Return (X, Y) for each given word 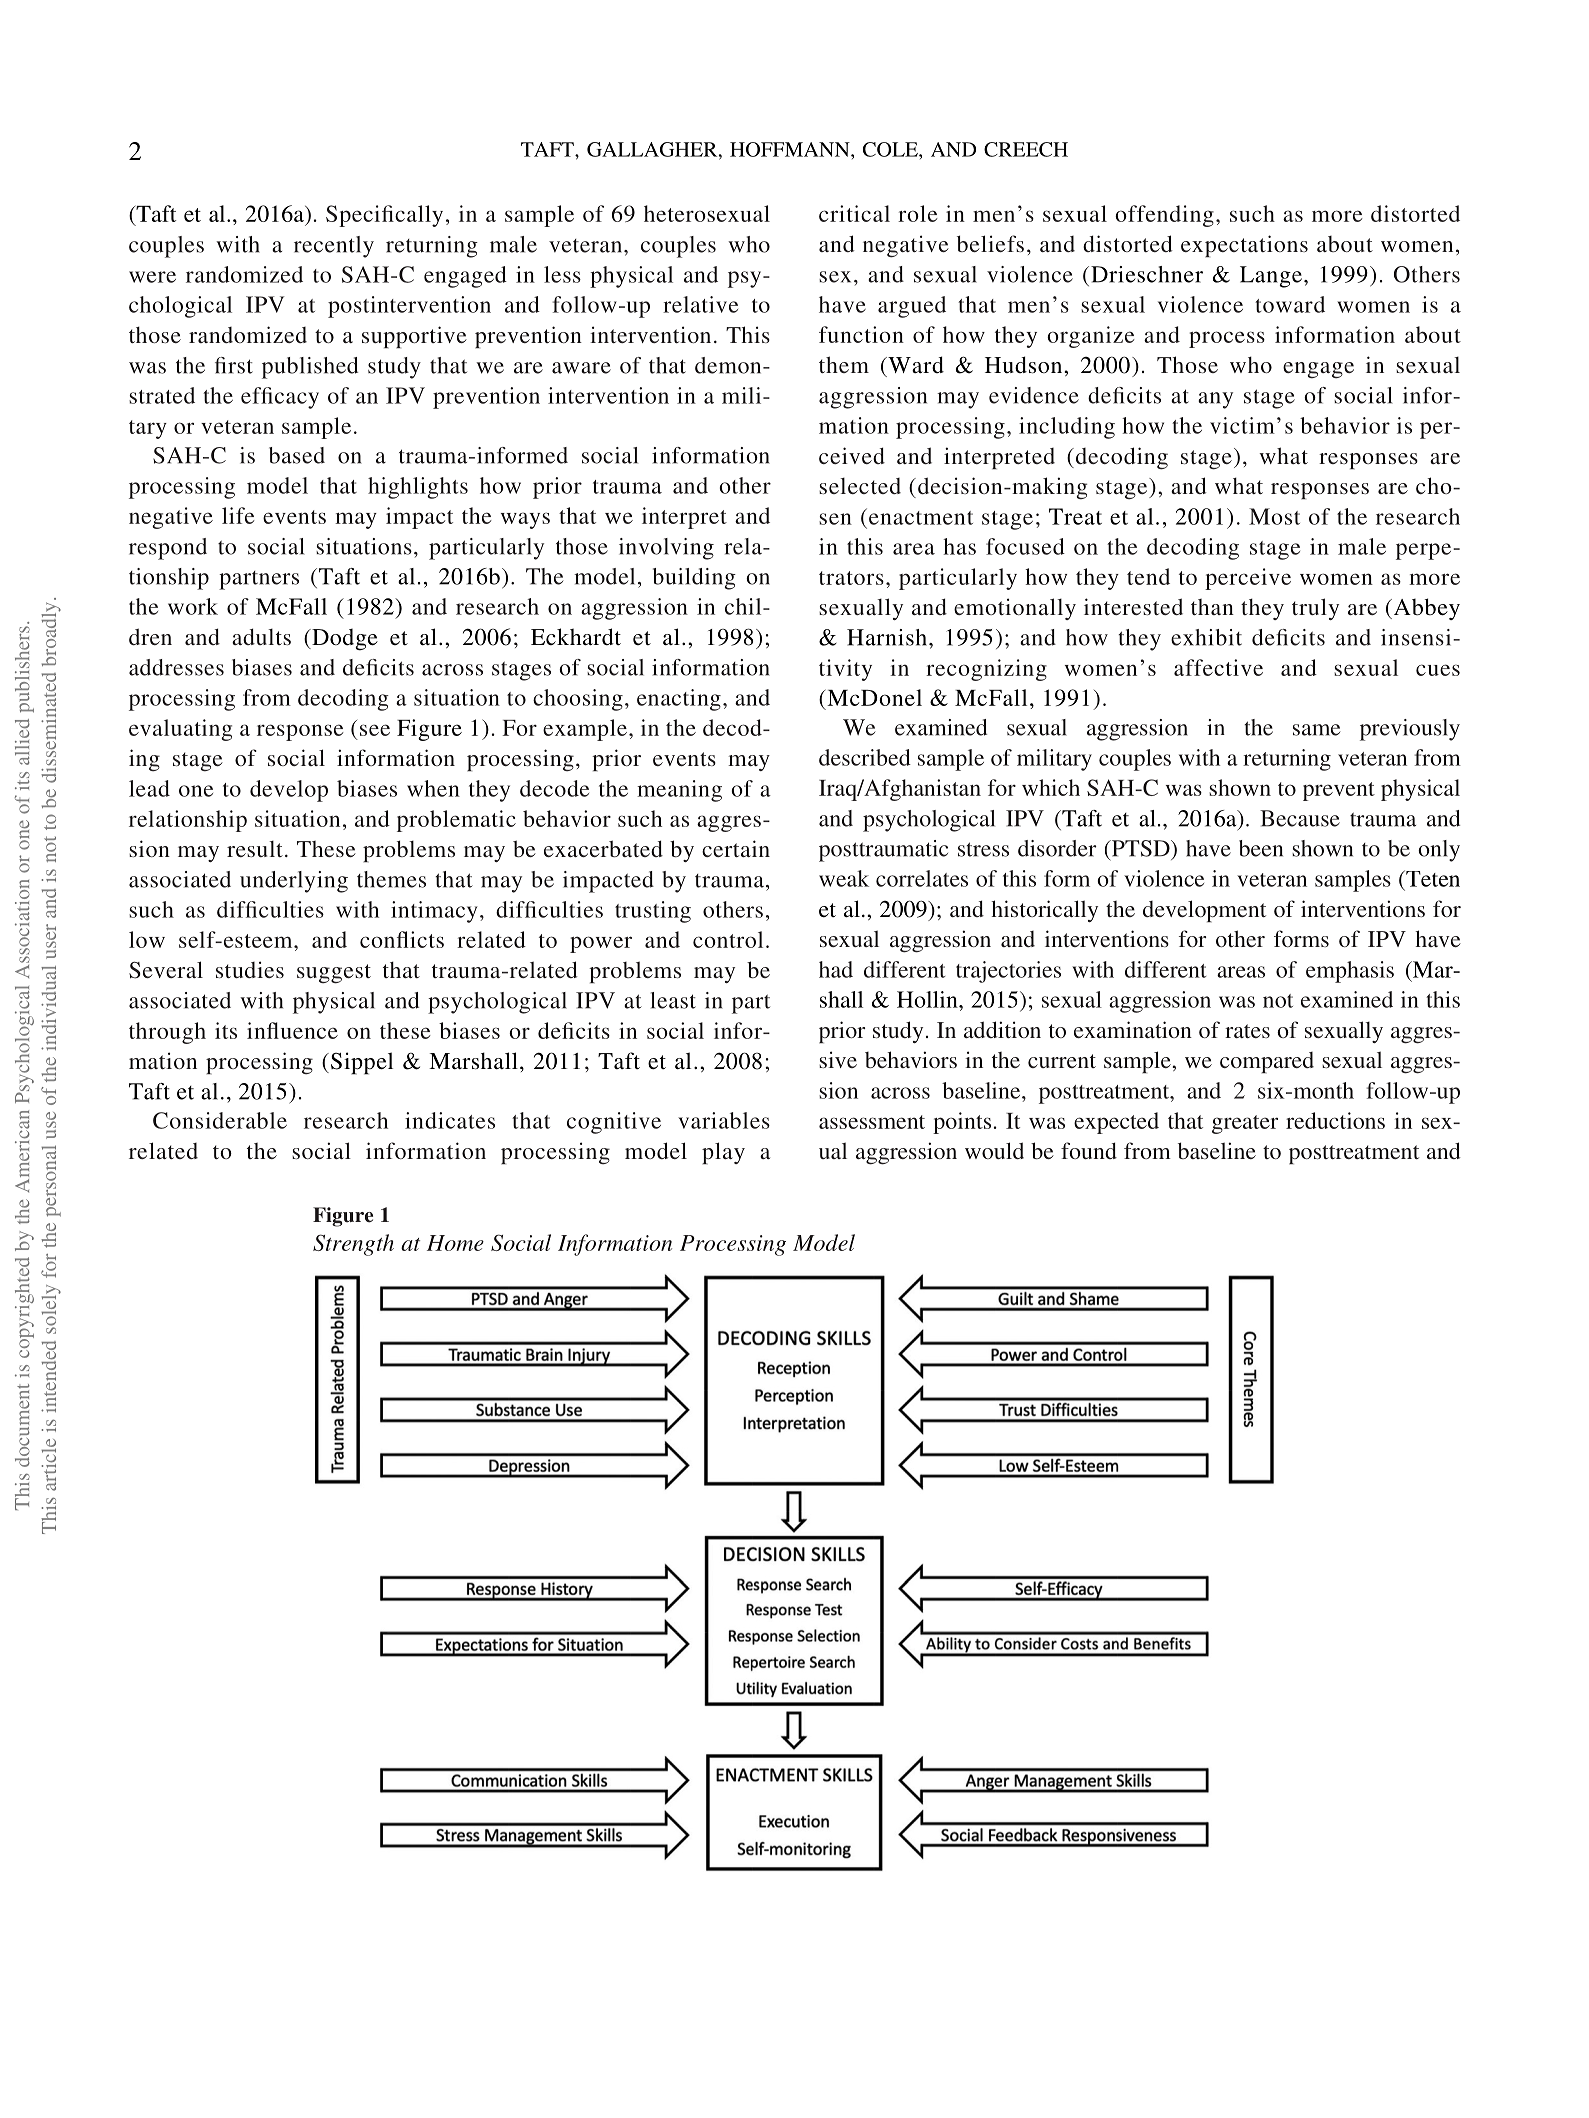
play (723, 1153)
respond (168, 549)
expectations (1244, 246)
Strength (353, 1245)
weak (844, 878)
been (1261, 848)
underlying (294, 882)
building (694, 579)
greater (1245, 1124)
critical (854, 213)
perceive (1248, 579)
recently (334, 247)
